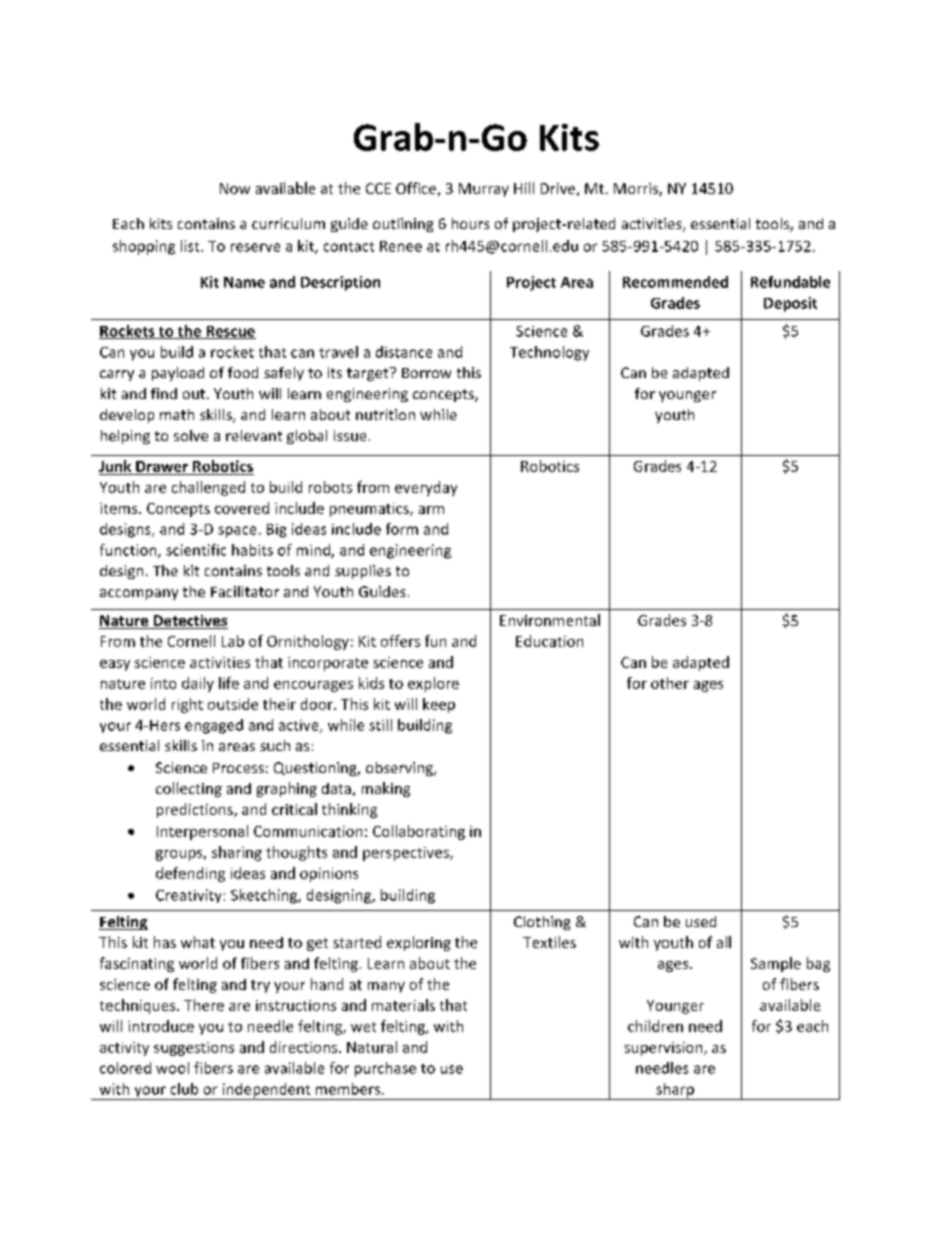 The width and height of the screenshot is (952, 1233). What do you see at coordinates (189, 789) in the screenshot?
I see `collecting` at bounding box center [189, 789].
